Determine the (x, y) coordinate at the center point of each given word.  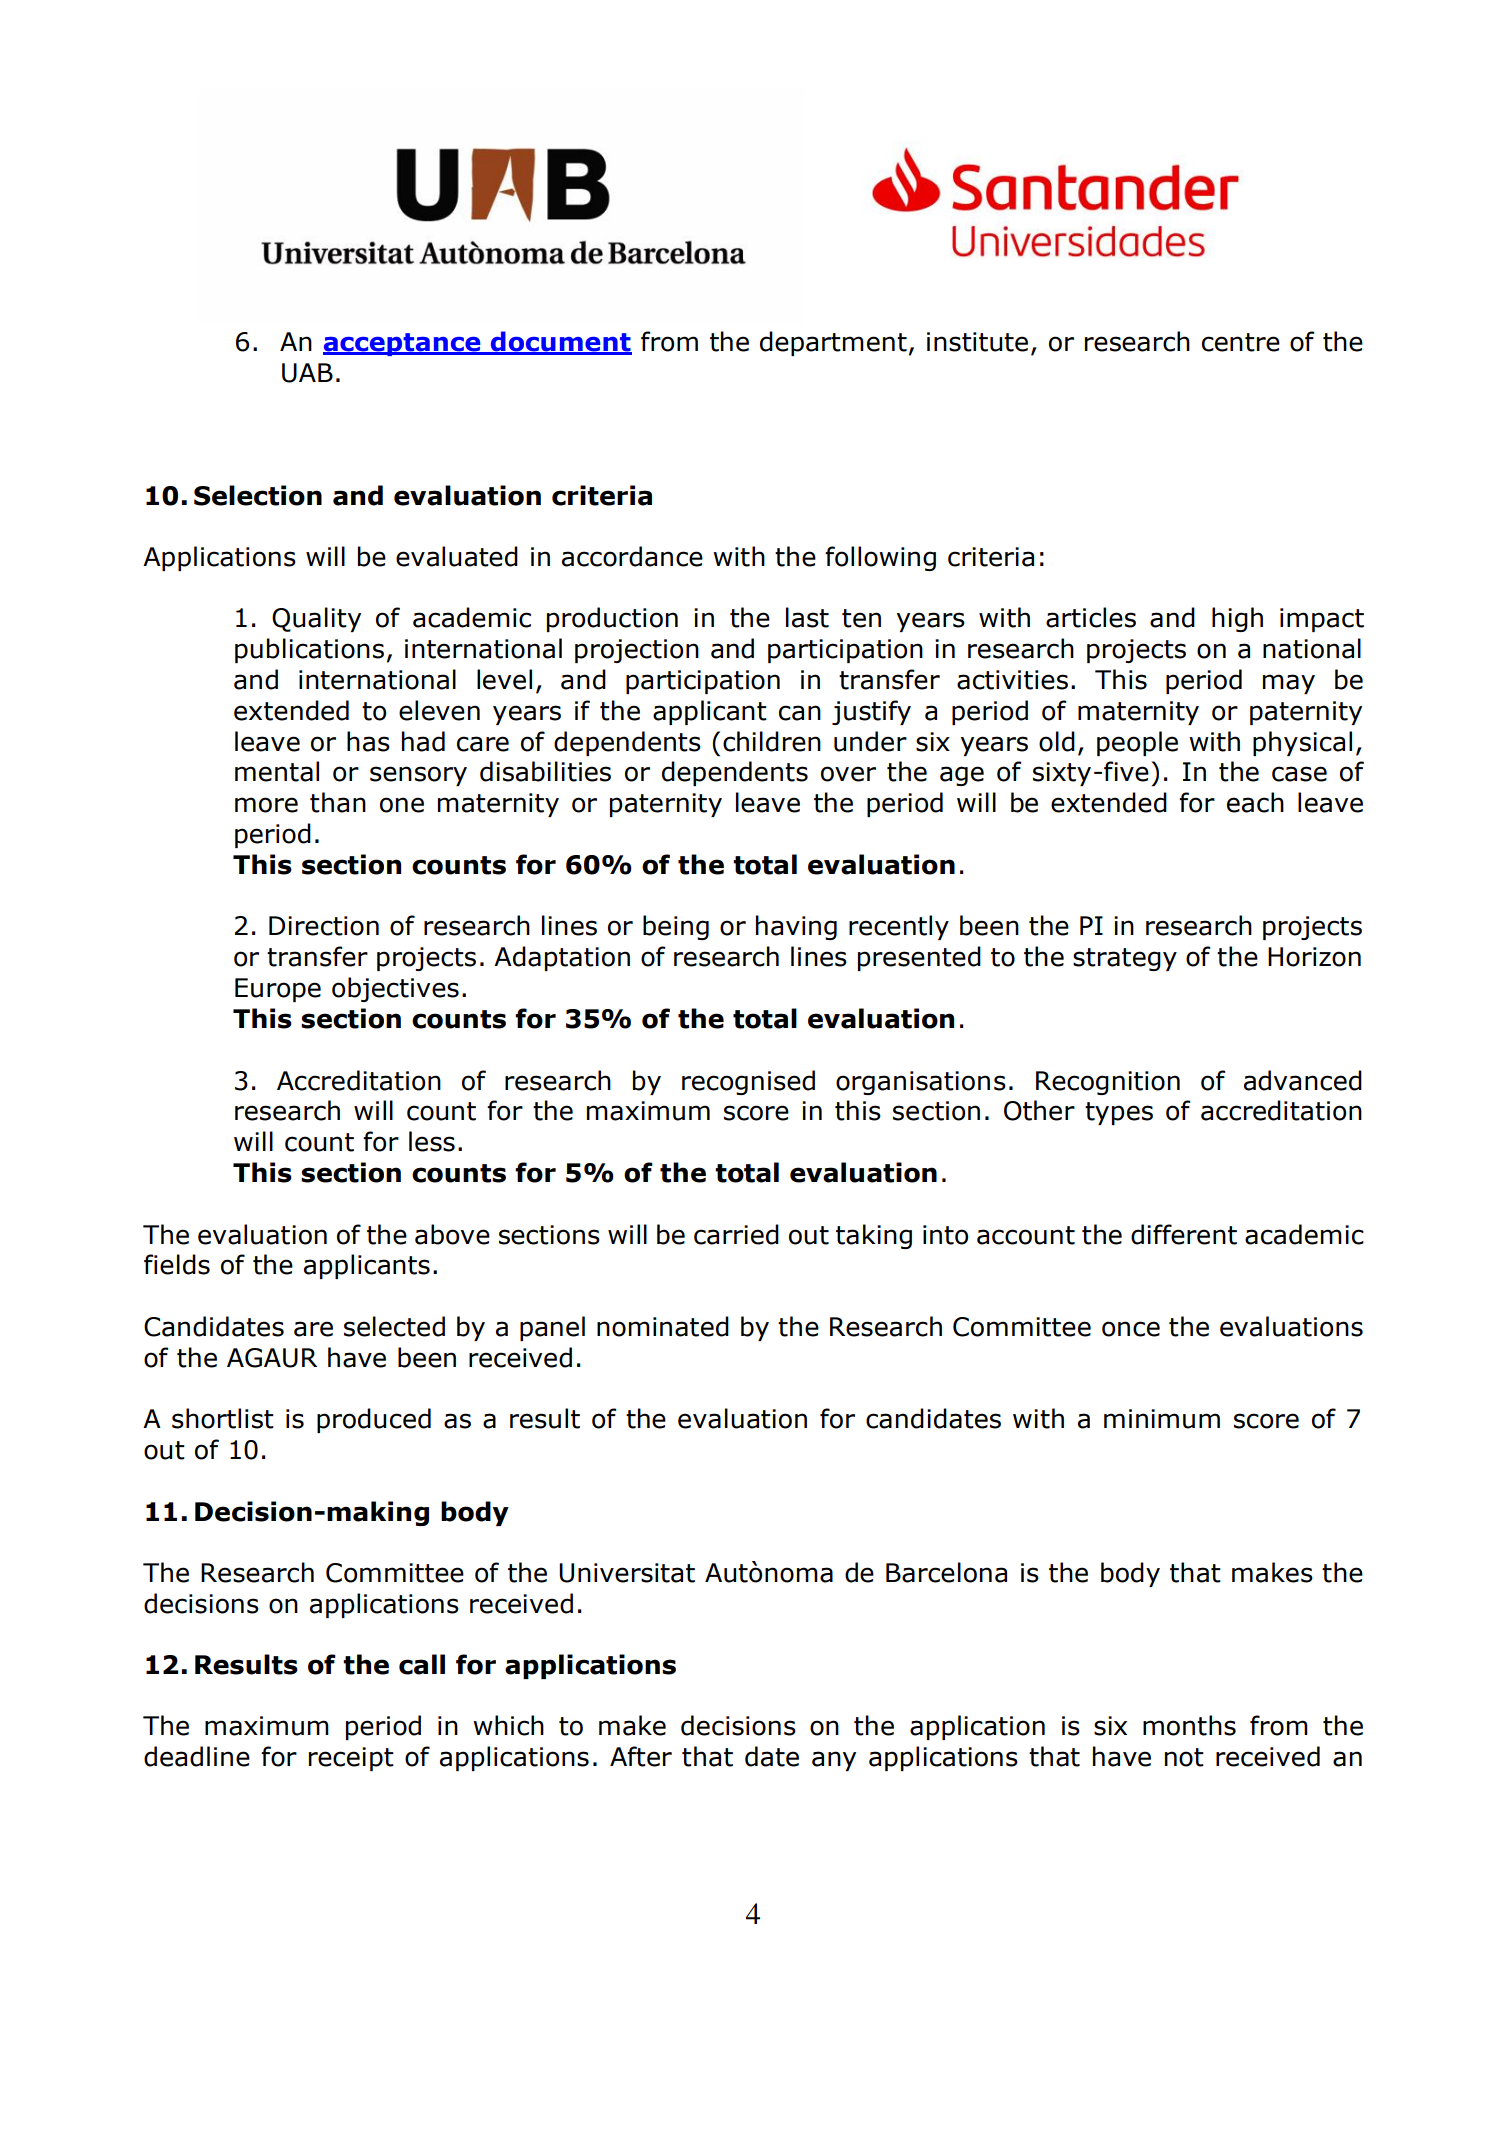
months (1189, 1725)
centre (1241, 342)
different (1184, 1234)
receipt (351, 1759)
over (848, 774)
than (338, 802)
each (1255, 802)
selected (394, 1326)
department (833, 343)
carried (736, 1234)
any (834, 1761)
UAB (307, 373)
